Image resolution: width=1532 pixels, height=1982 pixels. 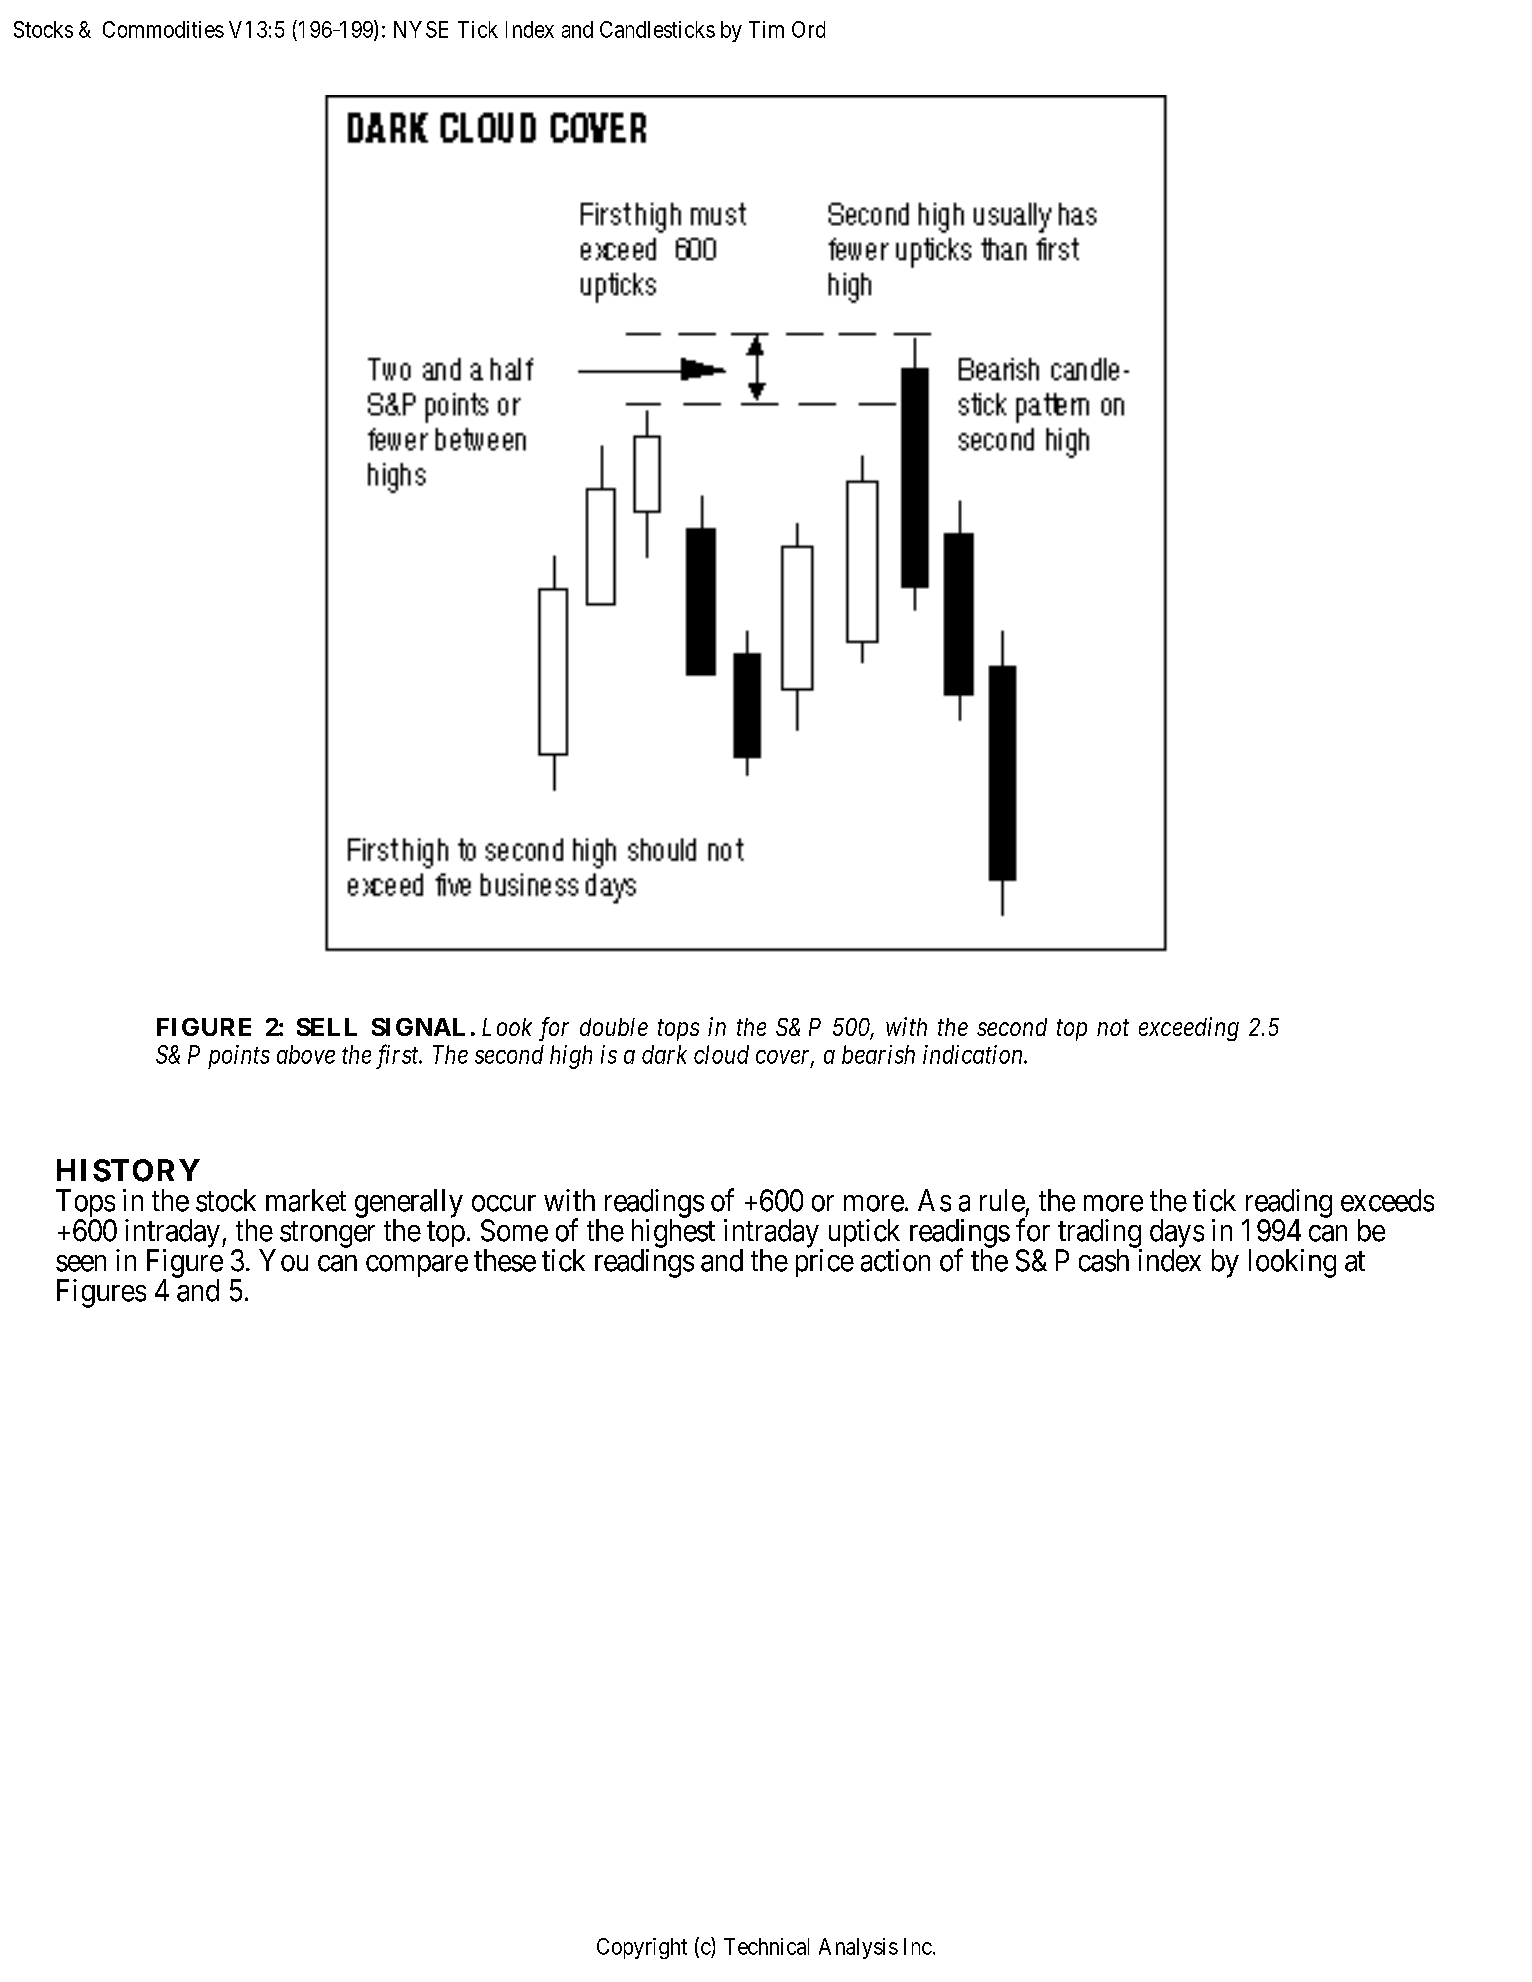 I want to click on market, so click(x=306, y=1200).
